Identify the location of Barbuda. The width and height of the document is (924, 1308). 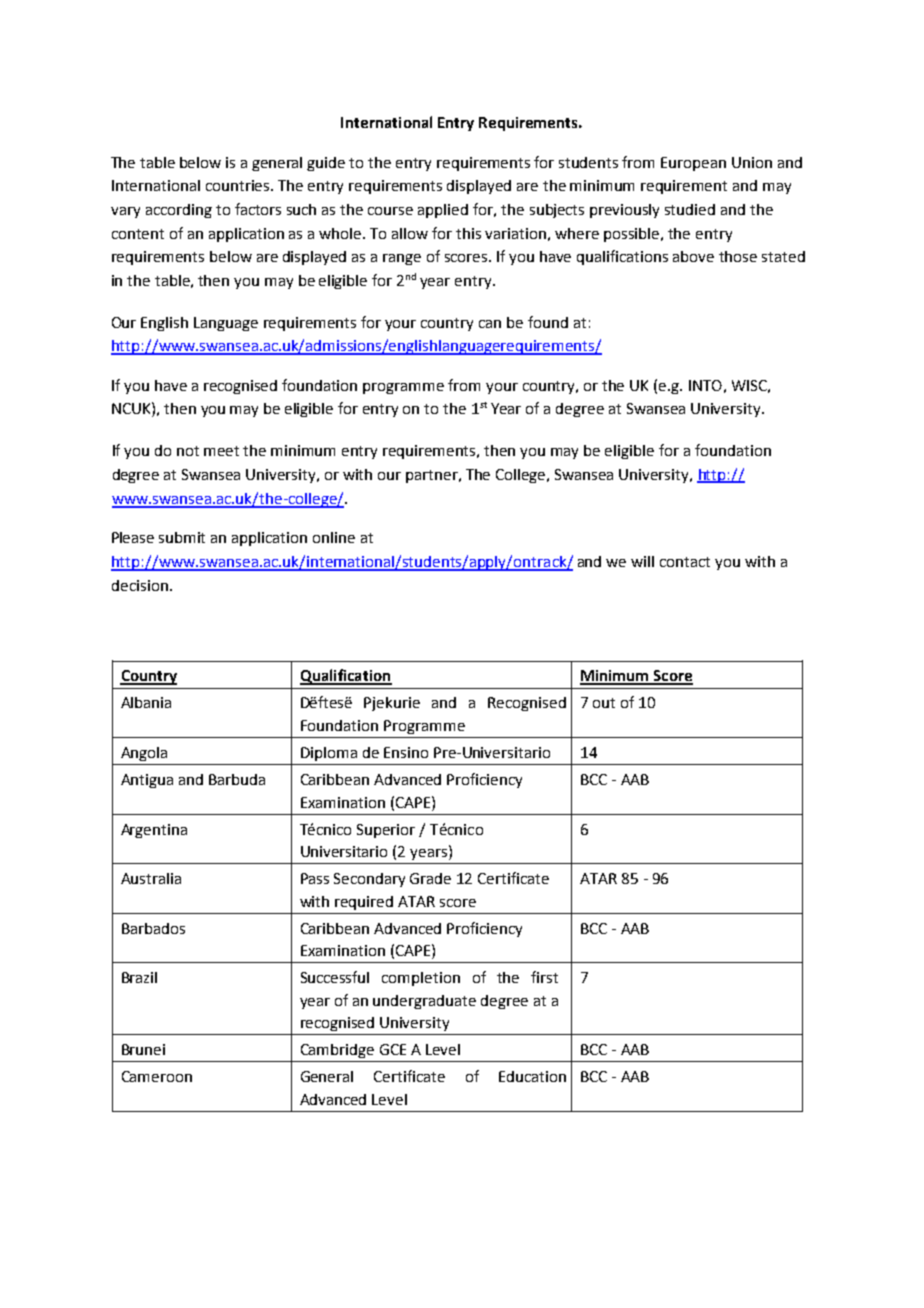
(237, 779).
